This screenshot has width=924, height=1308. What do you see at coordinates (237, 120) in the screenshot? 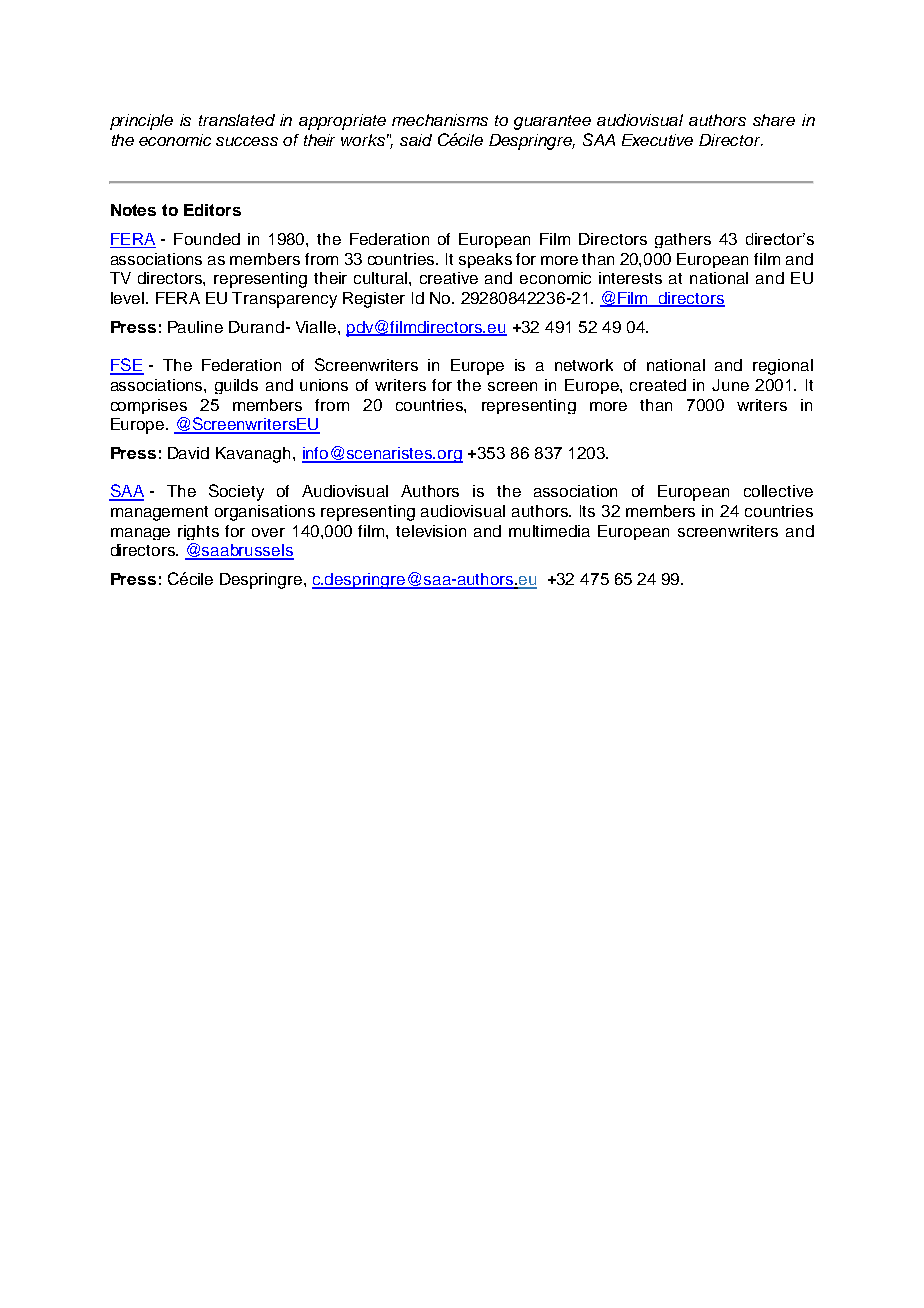
I see `translated` at bounding box center [237, 120].
